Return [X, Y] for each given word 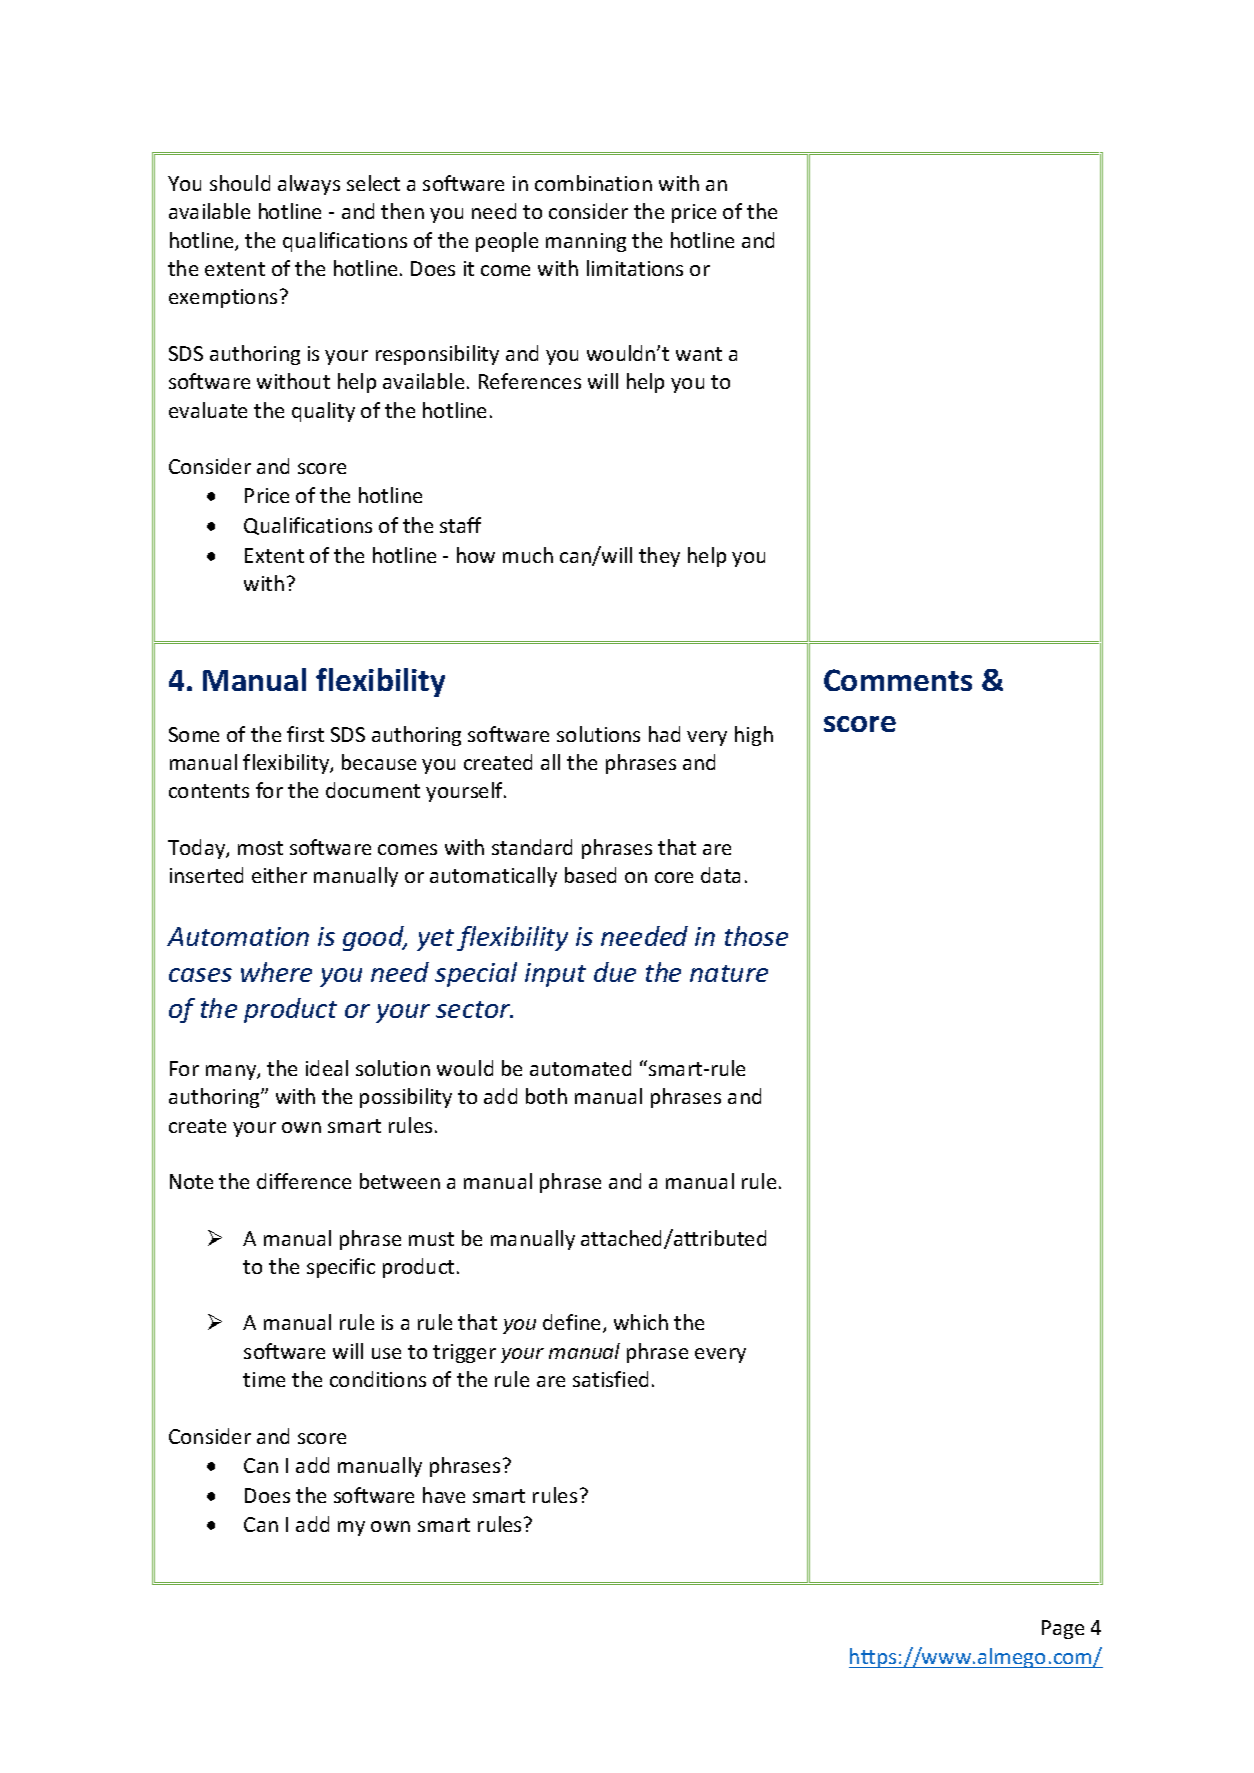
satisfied [610, 1379]
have [444, 1495]
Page [1063, 1629]
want [699, 354]
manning [586, 242]
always [309, 185]
